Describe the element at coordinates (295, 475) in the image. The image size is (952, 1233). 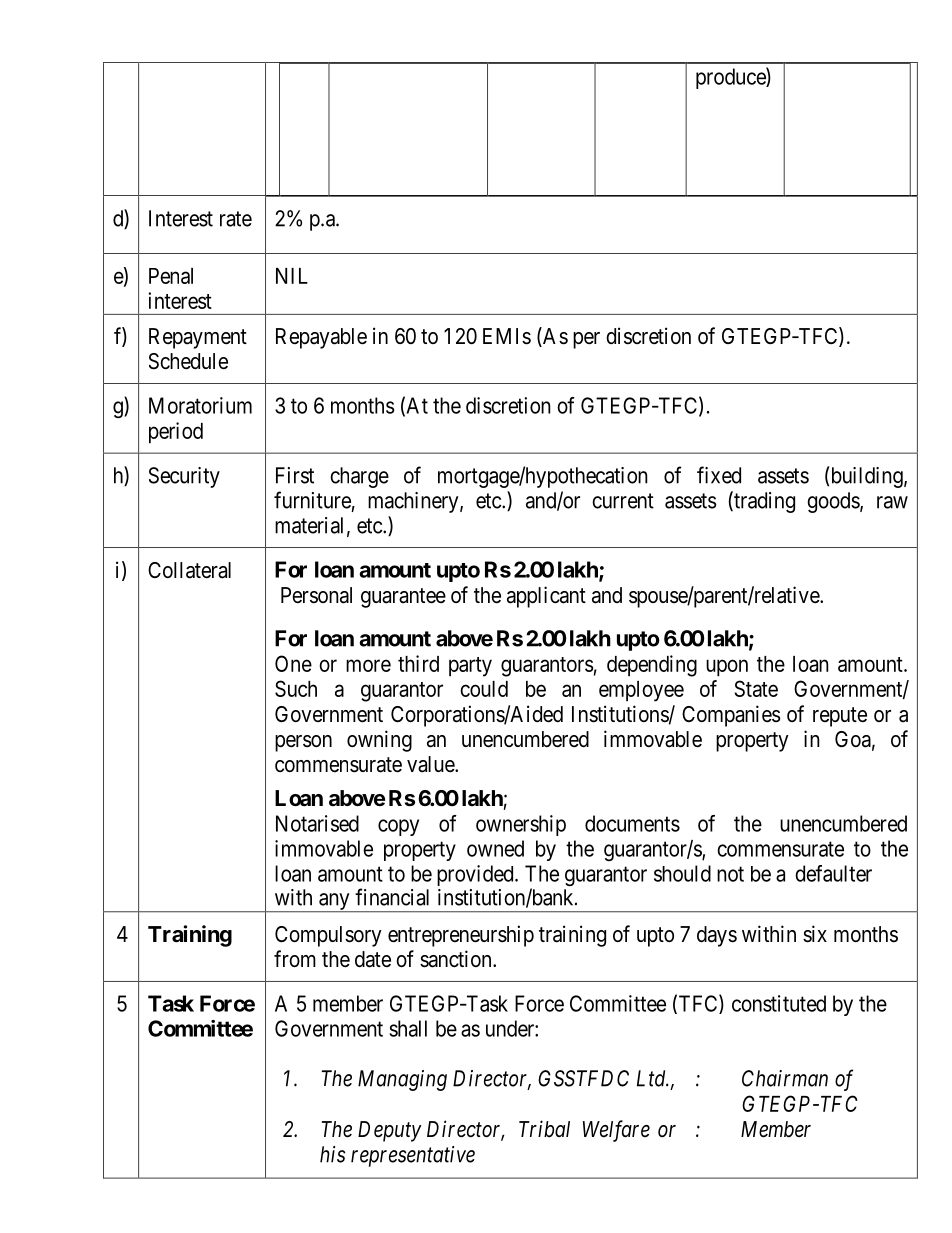
I see `First` at that location.
